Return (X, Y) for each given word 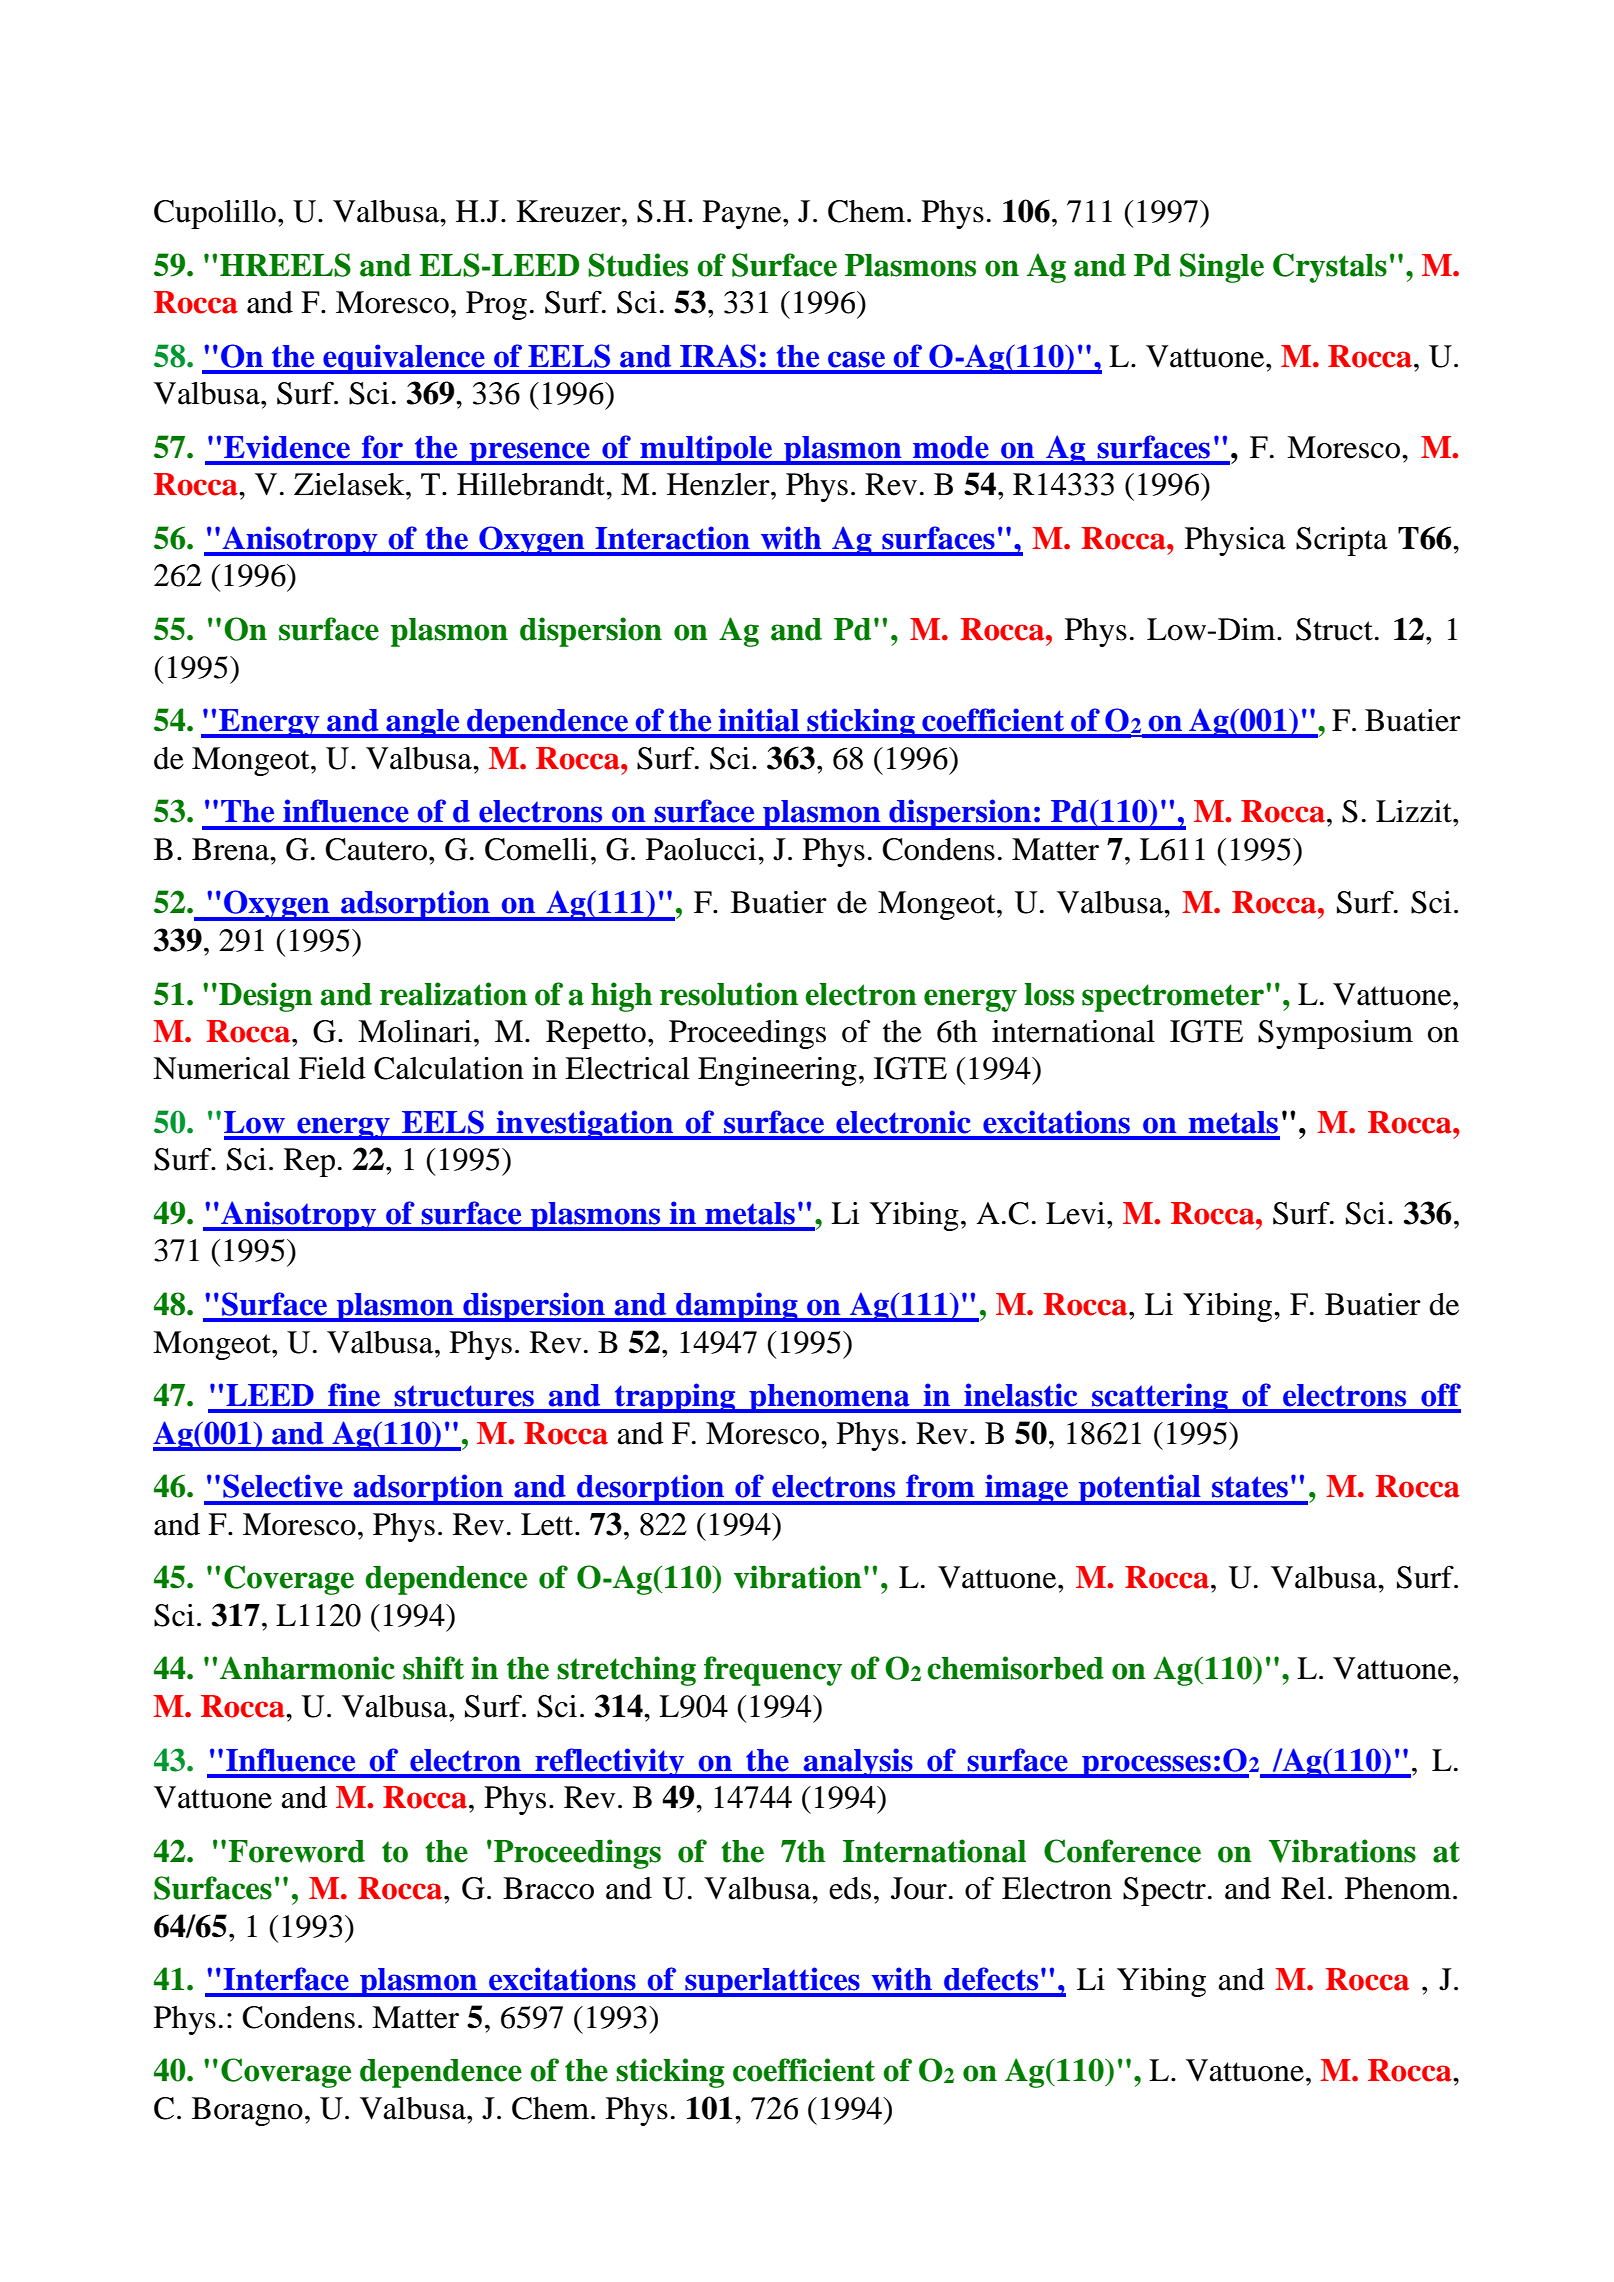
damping (737, 1307)
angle (423, 723)
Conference (1122, 1851)
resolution (729, 994)
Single (1222, 268)
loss (1049, 994)
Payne (743, 214)
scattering (1160, 1398)
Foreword (296, 1851)
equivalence (404, 359)
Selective (283, 1486)
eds (850, 1888)
